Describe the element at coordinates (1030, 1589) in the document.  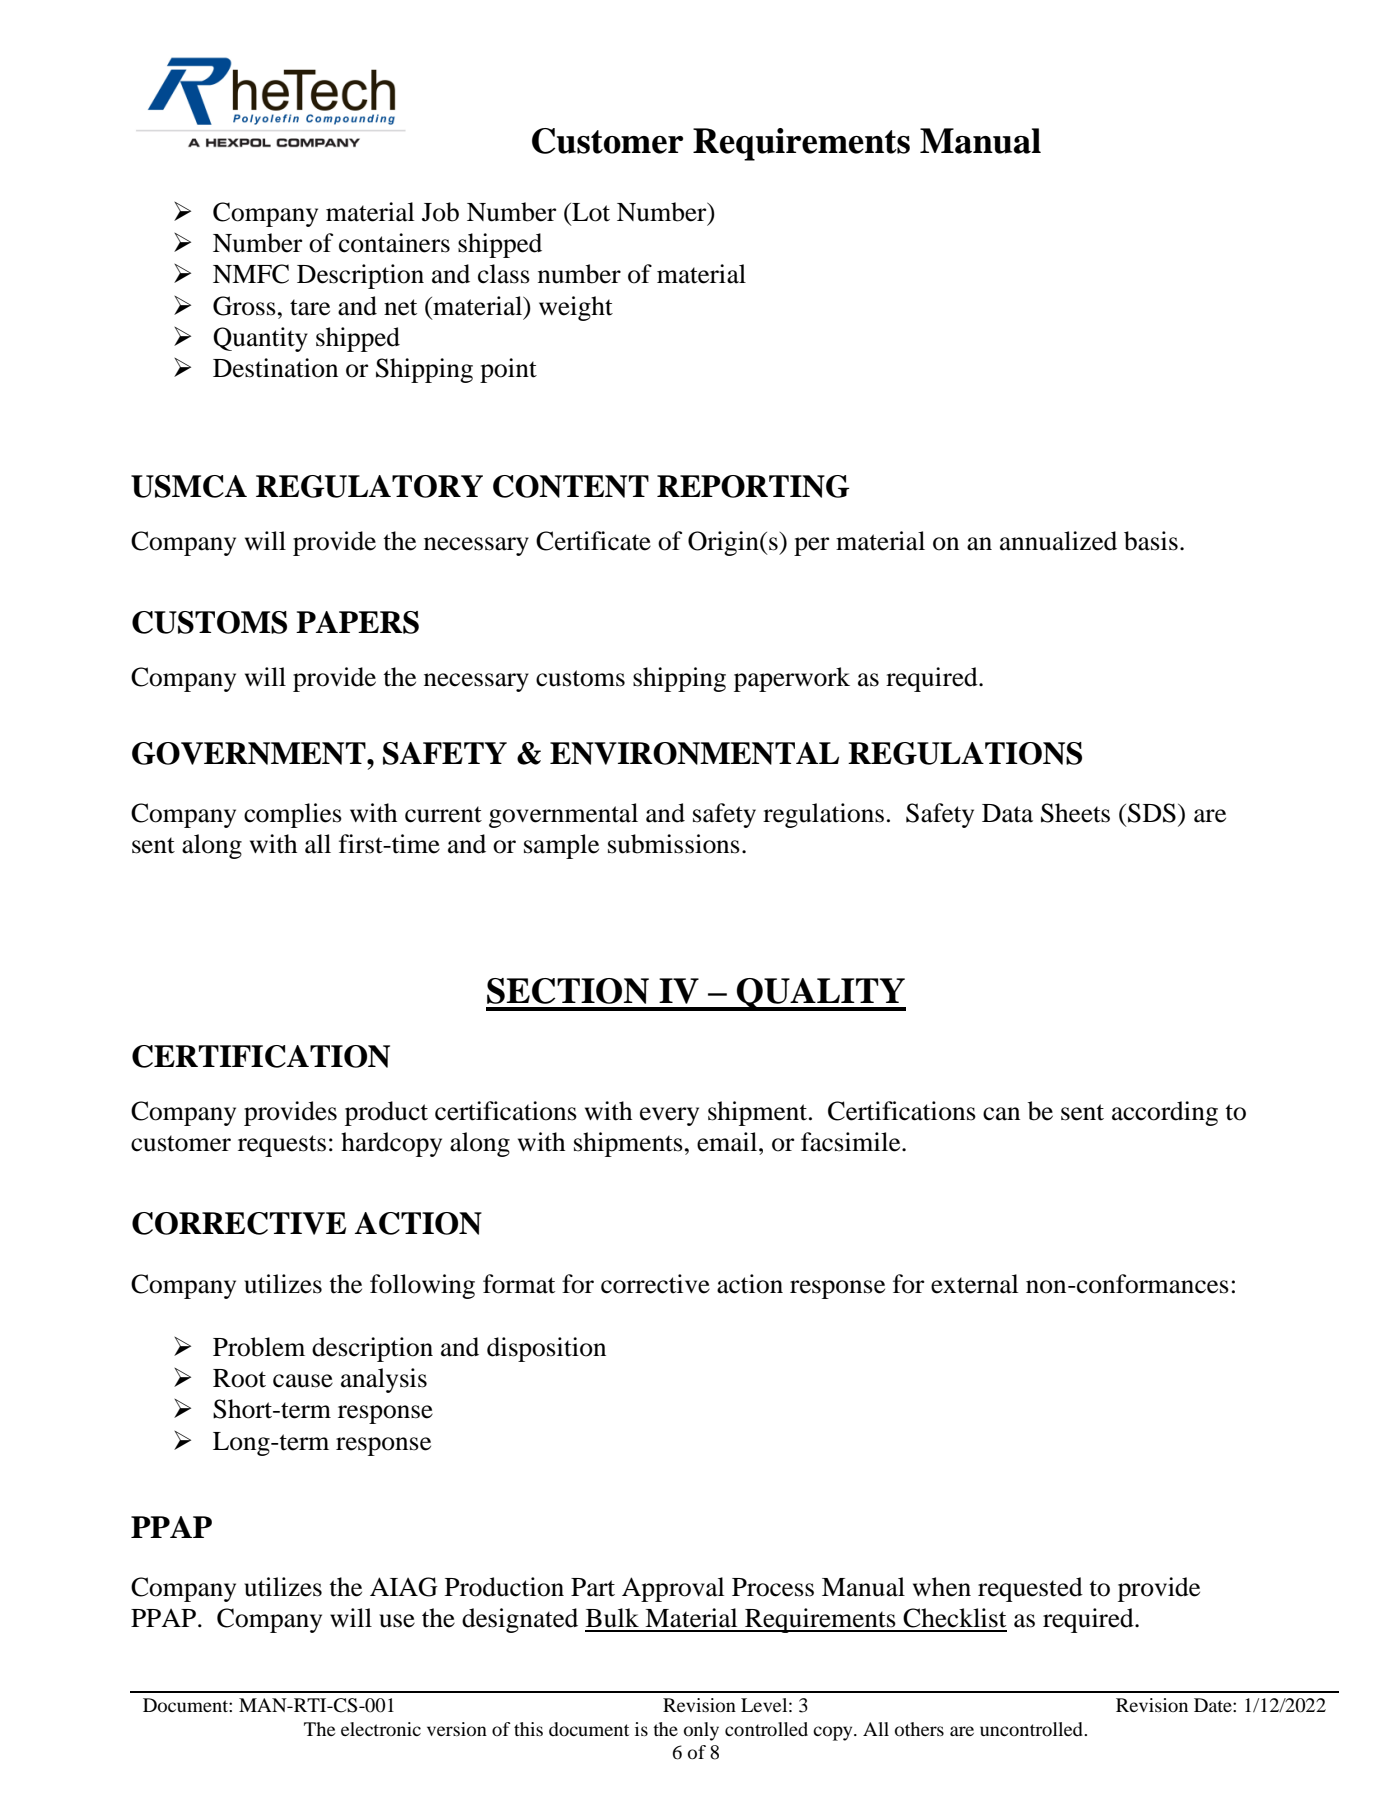
I see `requested` at that location.
